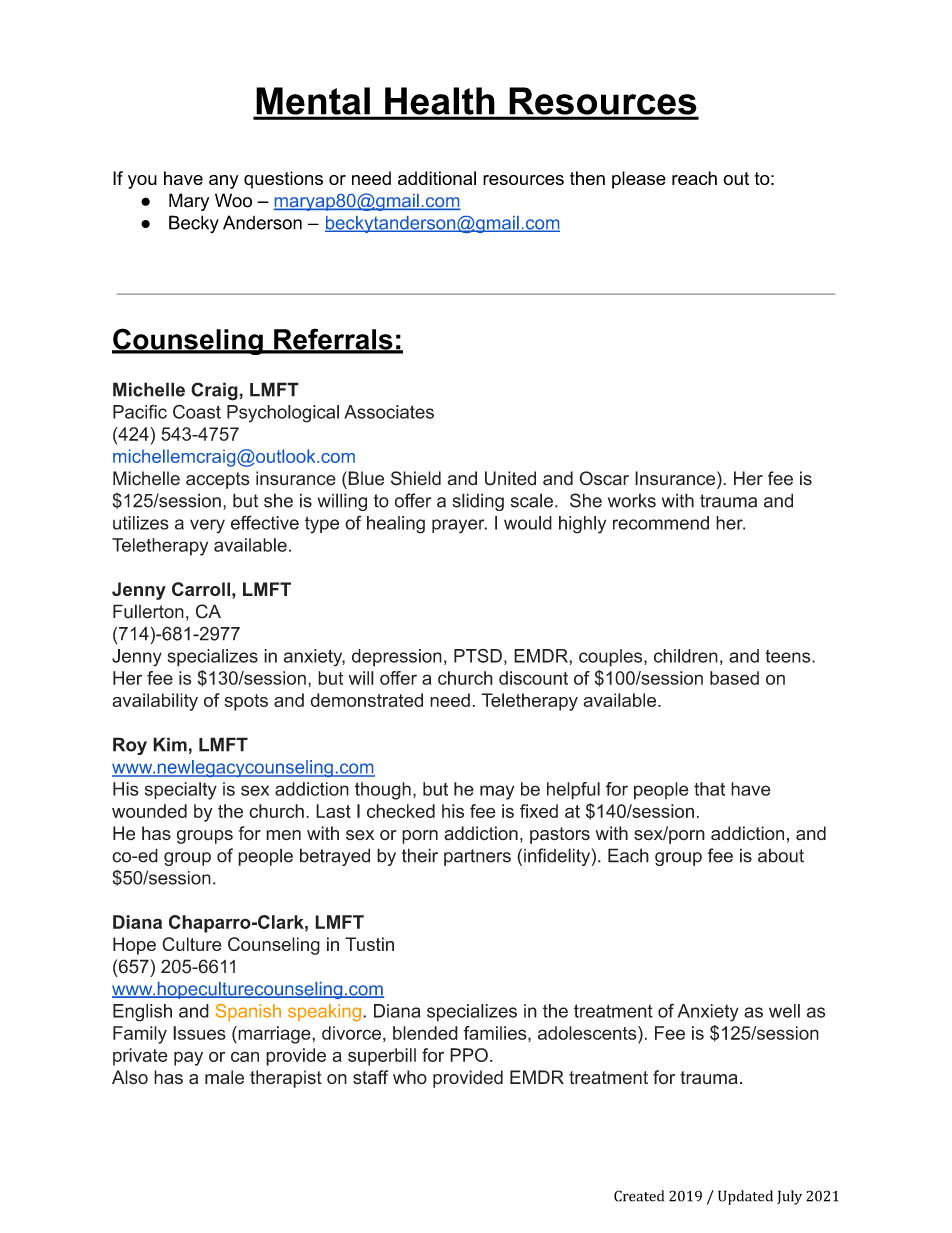 The image size is (952, 1233). I want to click on Woo, so click(233, 200).
